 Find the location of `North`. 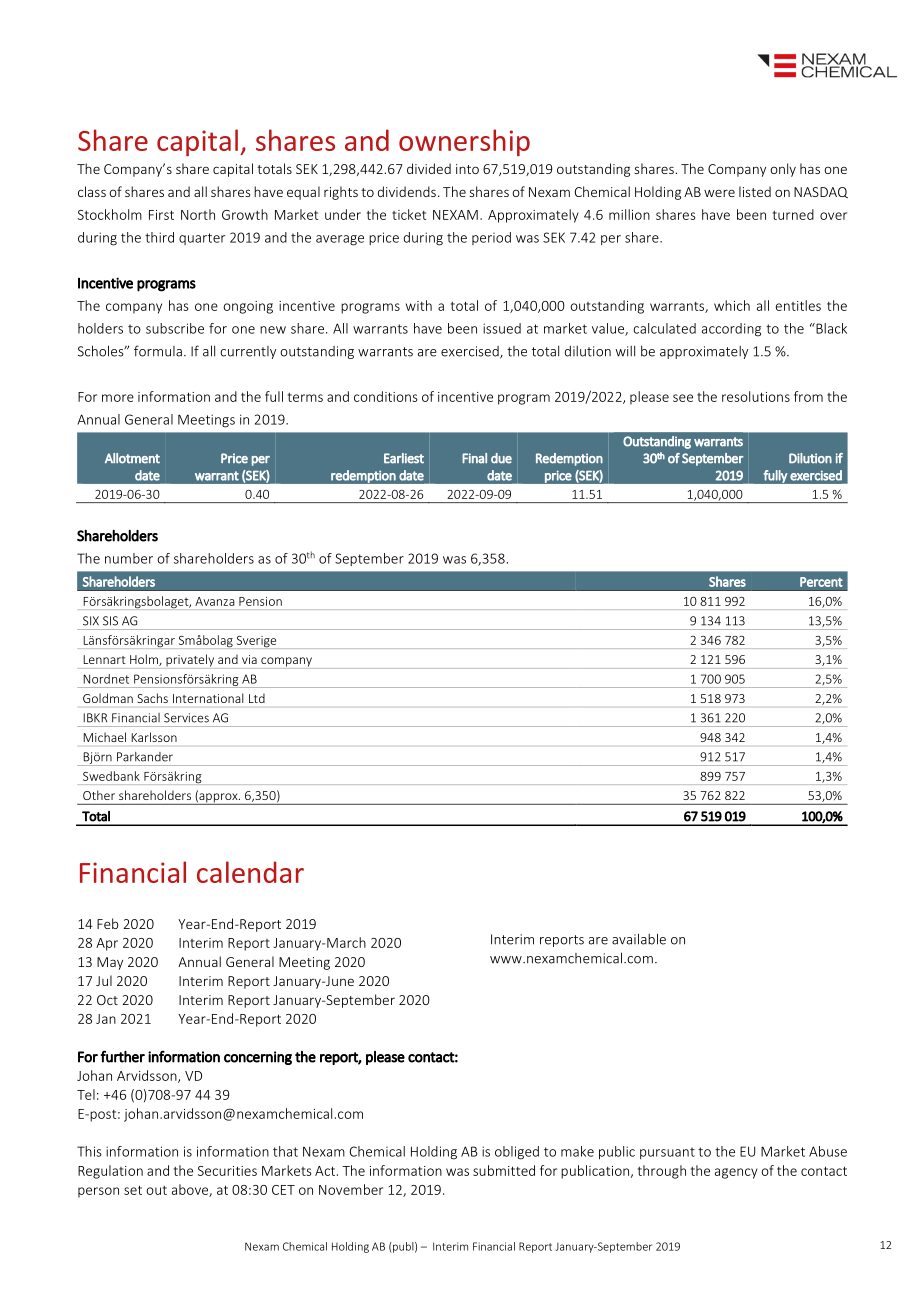

North is located at coordinates (198, 214).
